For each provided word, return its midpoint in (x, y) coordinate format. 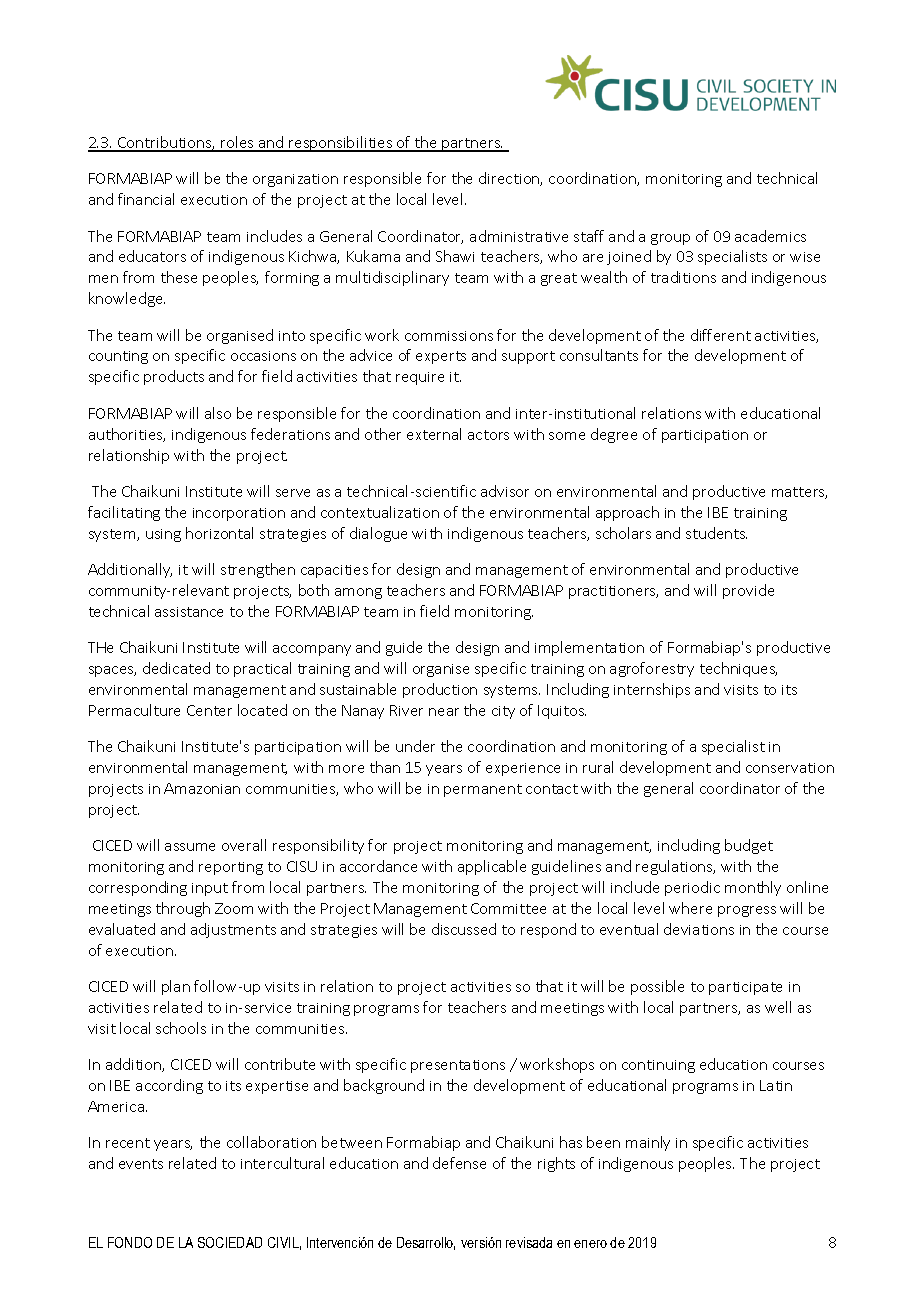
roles (238, 143)
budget (749, 846)
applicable (492, 867)
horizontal (219, 533)
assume (190, 847)
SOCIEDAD (230, 1242)
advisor (505, 491)
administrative (519, 236)
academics (770, 236)
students (716, 533)
